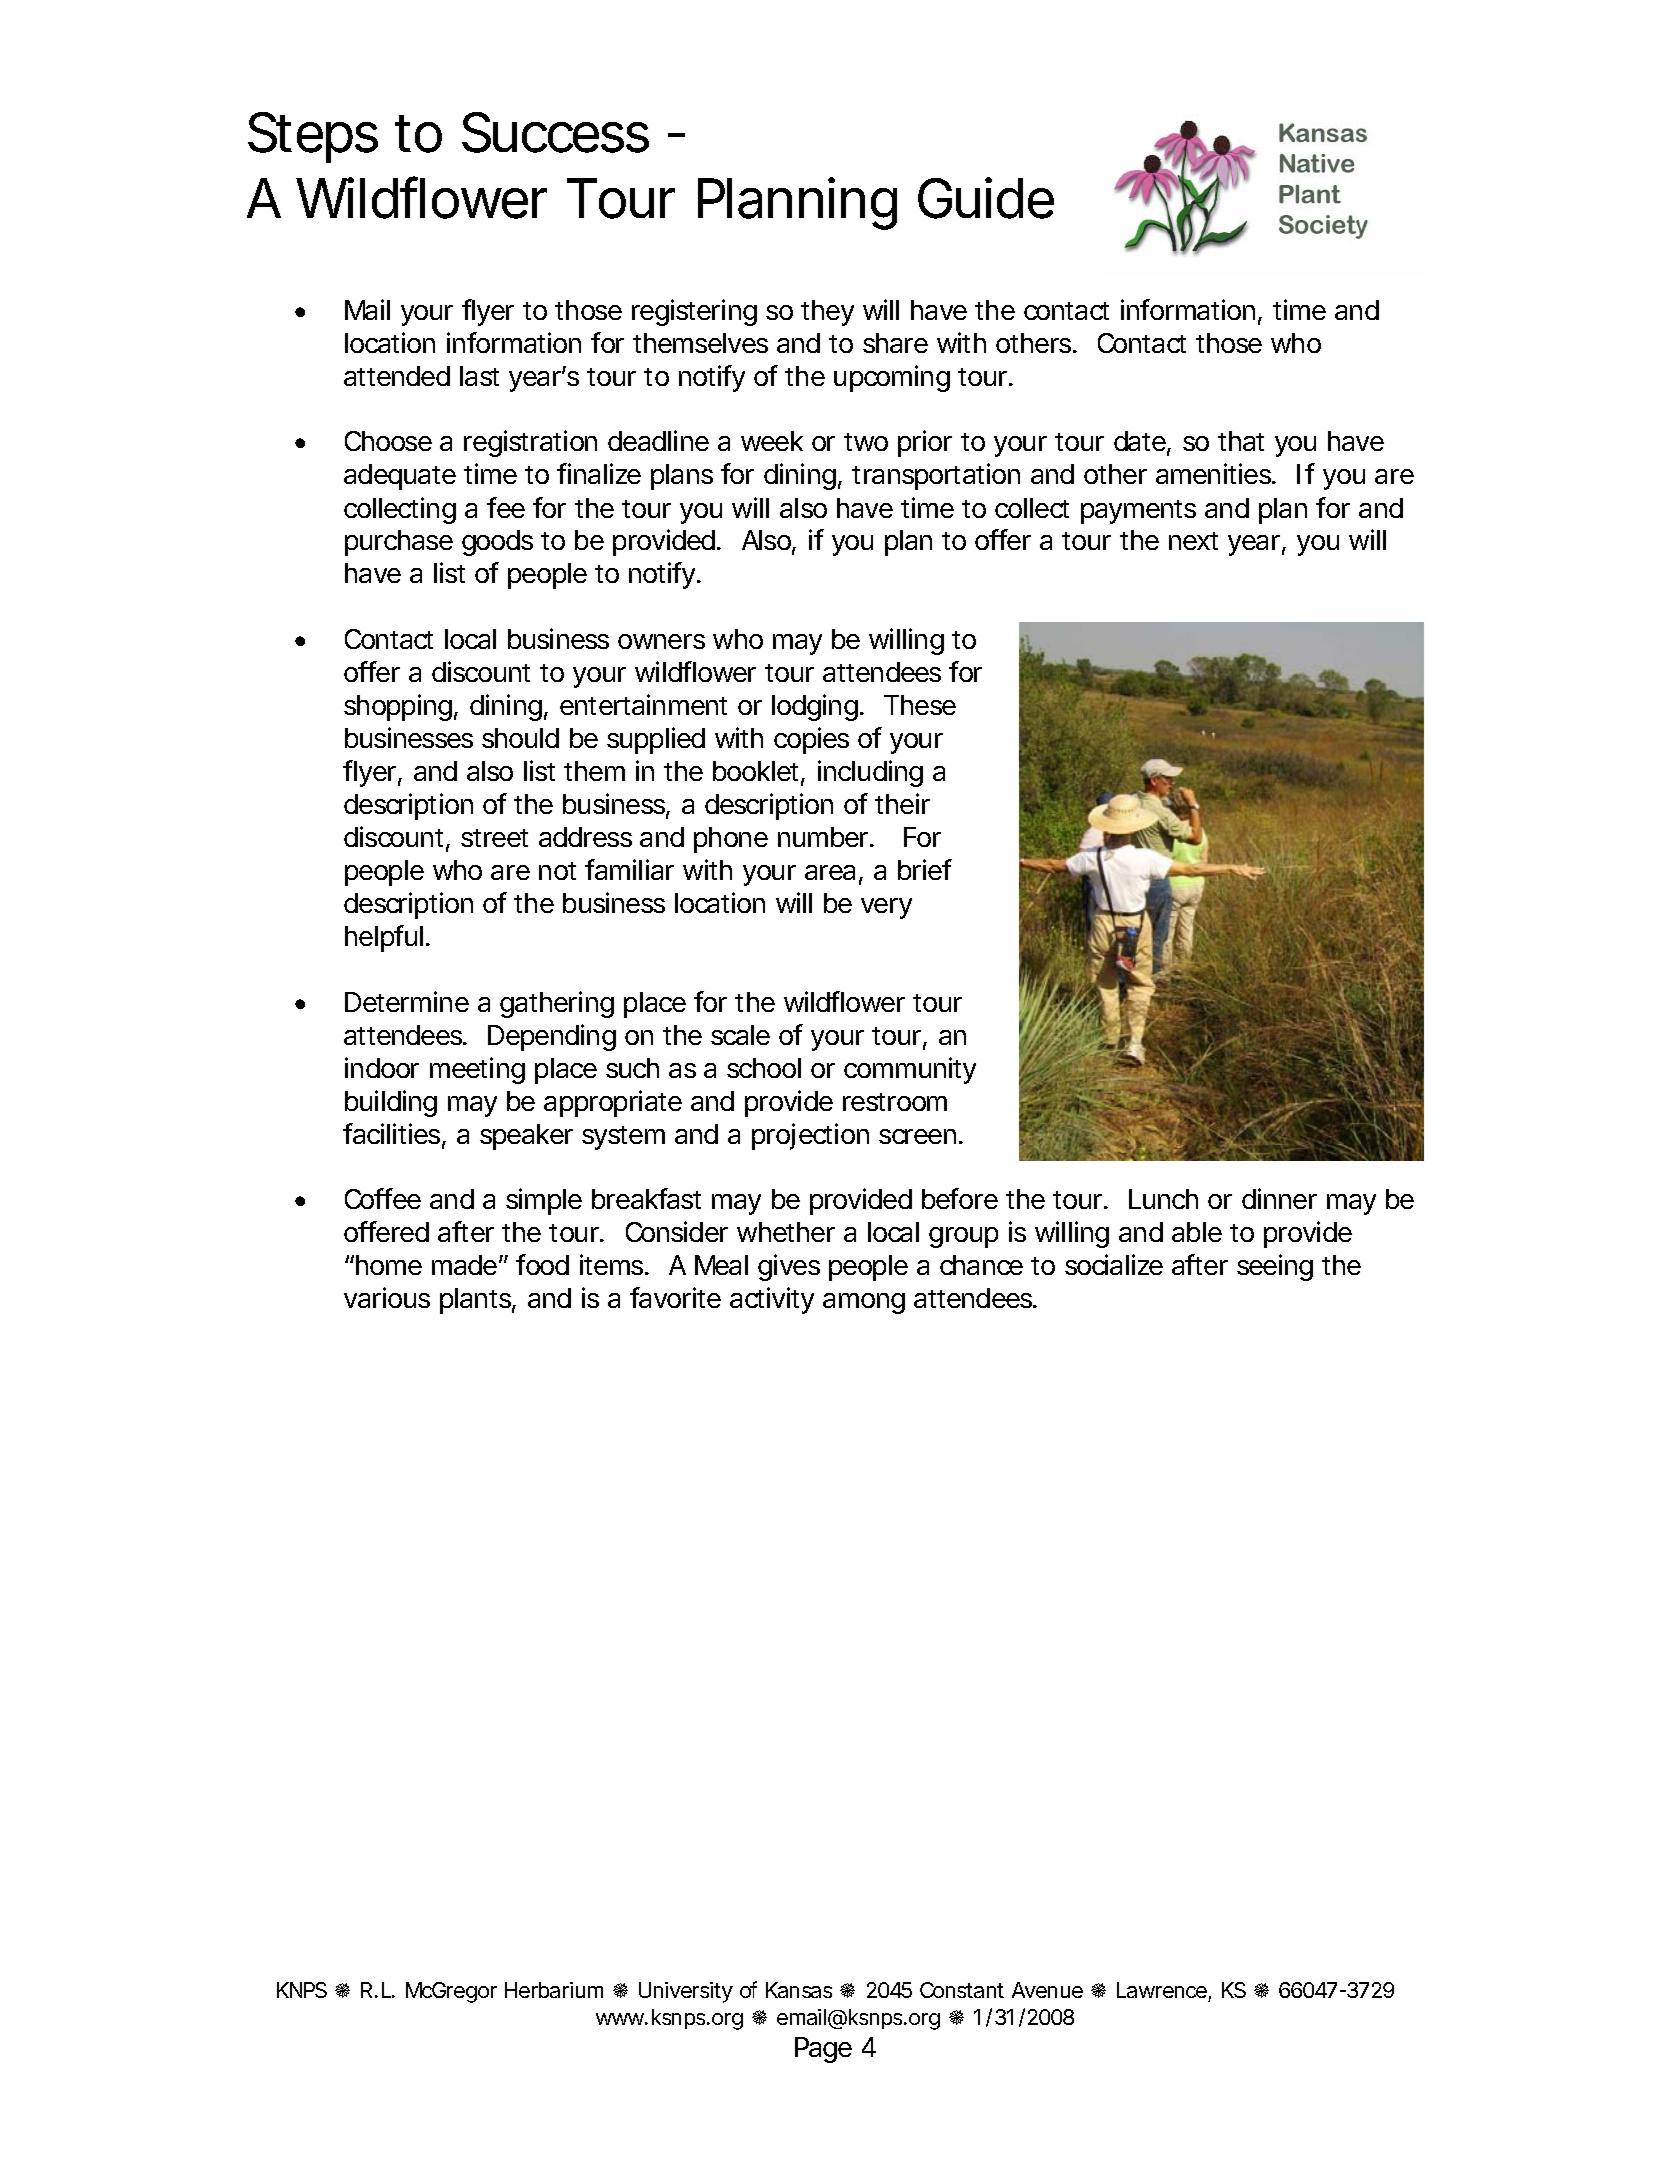 This screenshot has width=1669, height=2161. What do you see at coordinates (772, 1300) in the screenshot?
I see `activity` at bounding box center [772, 1300].
